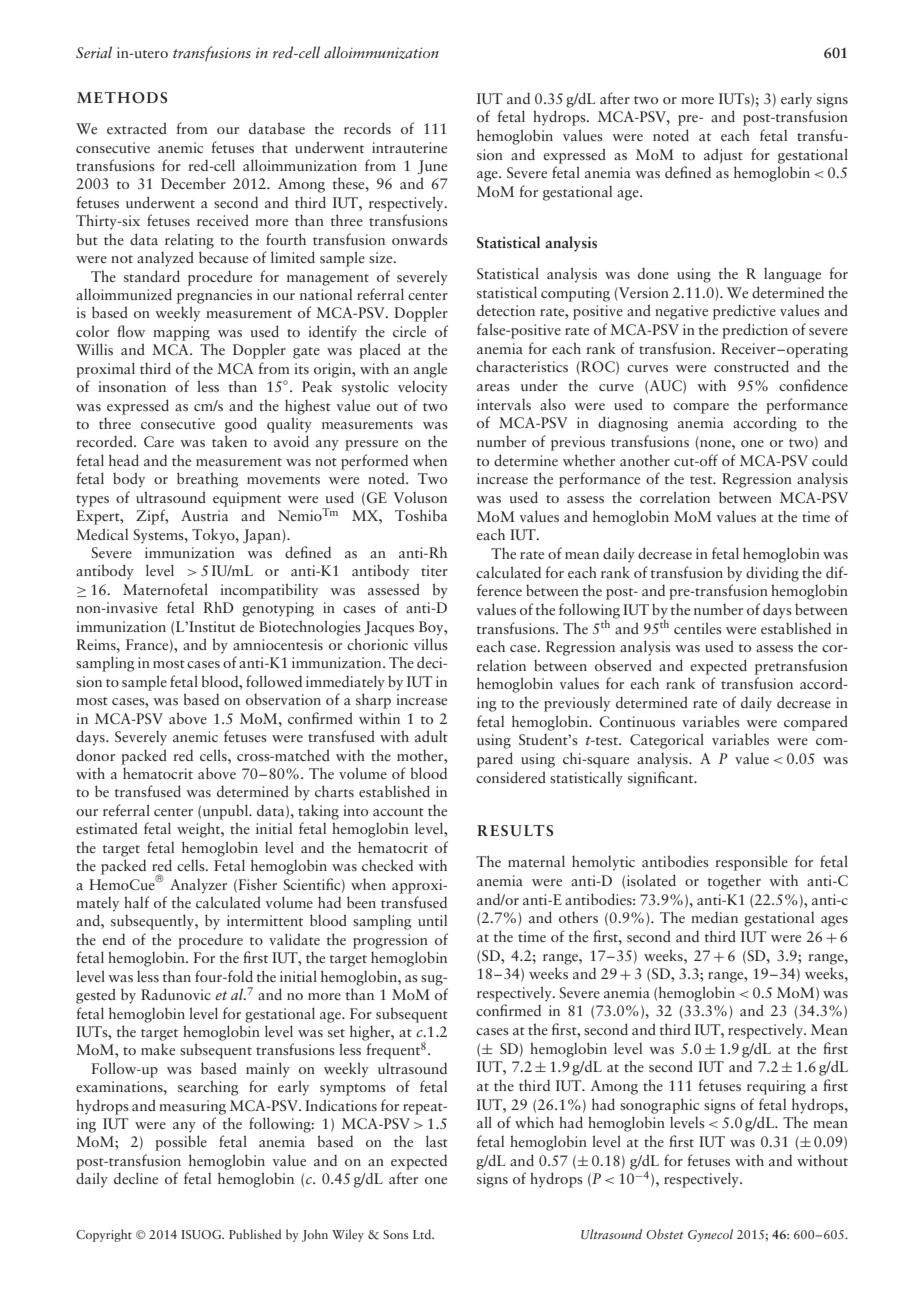  What do you see at coordinates (136, 1178) in the image?
I see `decline` at bounding box center [136, 1178].
